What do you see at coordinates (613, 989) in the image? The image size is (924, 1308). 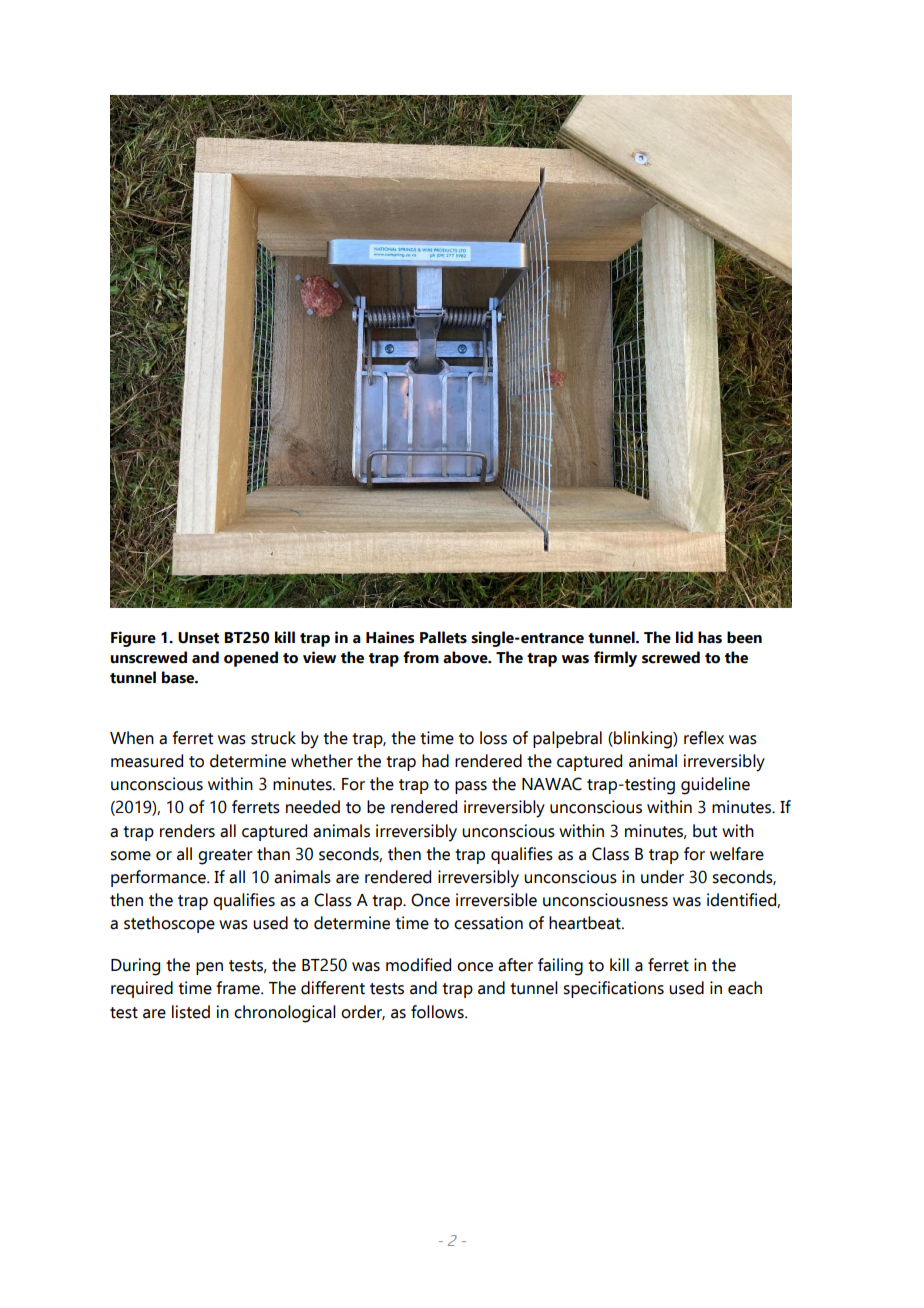 I see `specifications` at bounding box center [613, 989].
